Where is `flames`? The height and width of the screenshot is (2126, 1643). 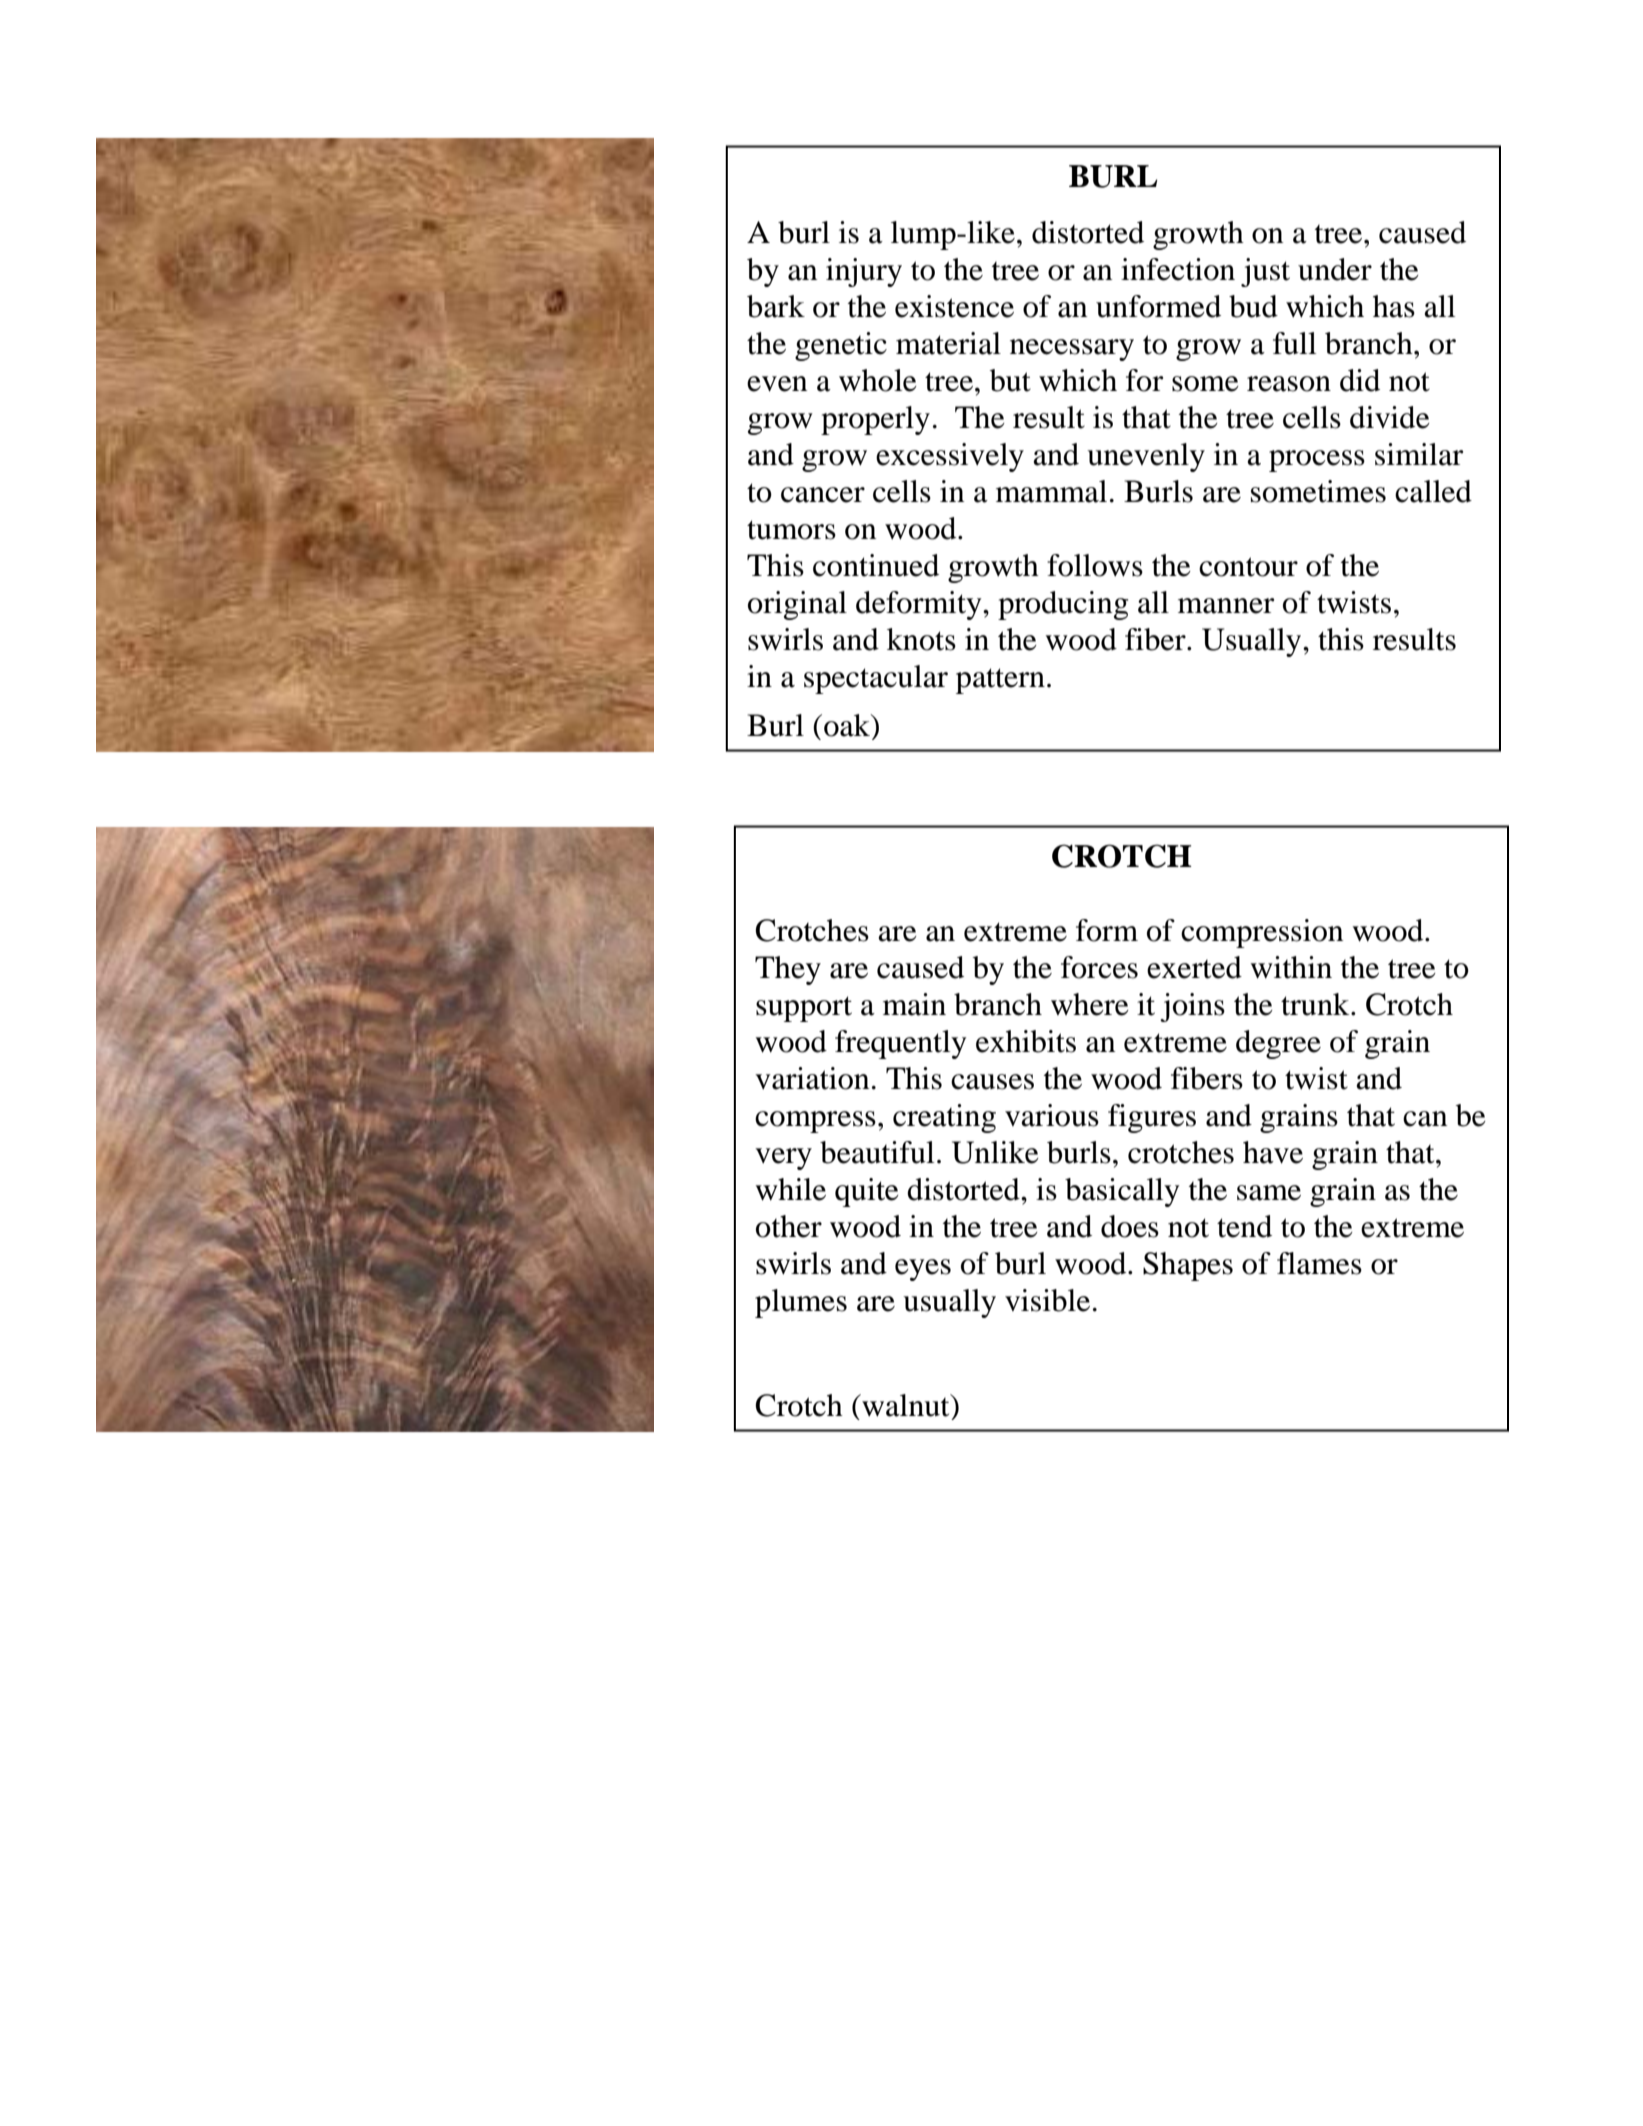
flames is located at coordinates (1319, 1263).
